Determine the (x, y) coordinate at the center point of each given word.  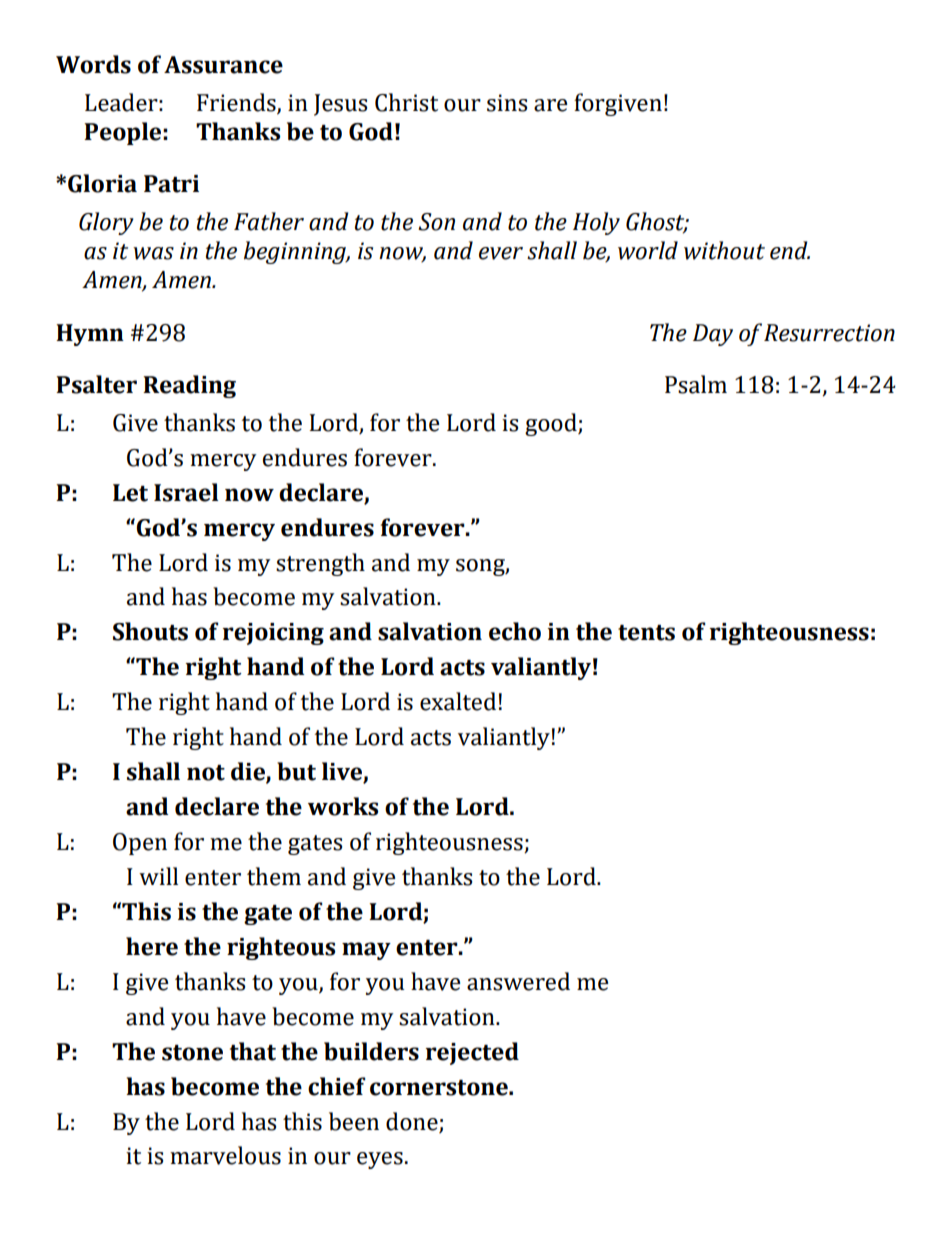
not (206, 773)
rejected (472, 1053)
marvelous (225, 1155)
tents (646, 633)
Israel (186, 492)
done (412, 1121)
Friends (237, 103)
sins (507, 103)
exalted (458, 701)
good (552, 424)
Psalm (696, 384)
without (724, 250)
